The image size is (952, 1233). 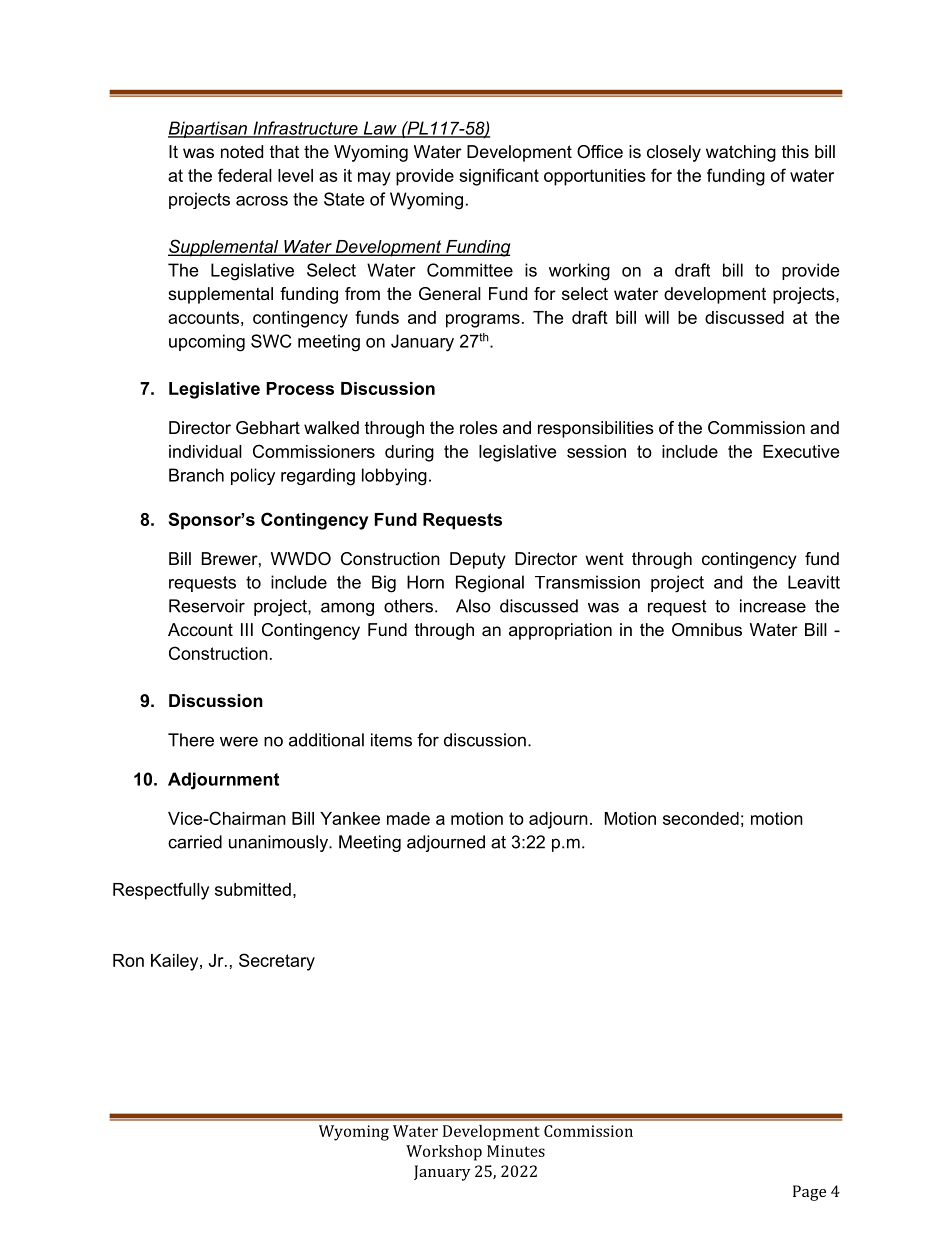 I want to click on Workshop, so click(x=444, y=1153).
